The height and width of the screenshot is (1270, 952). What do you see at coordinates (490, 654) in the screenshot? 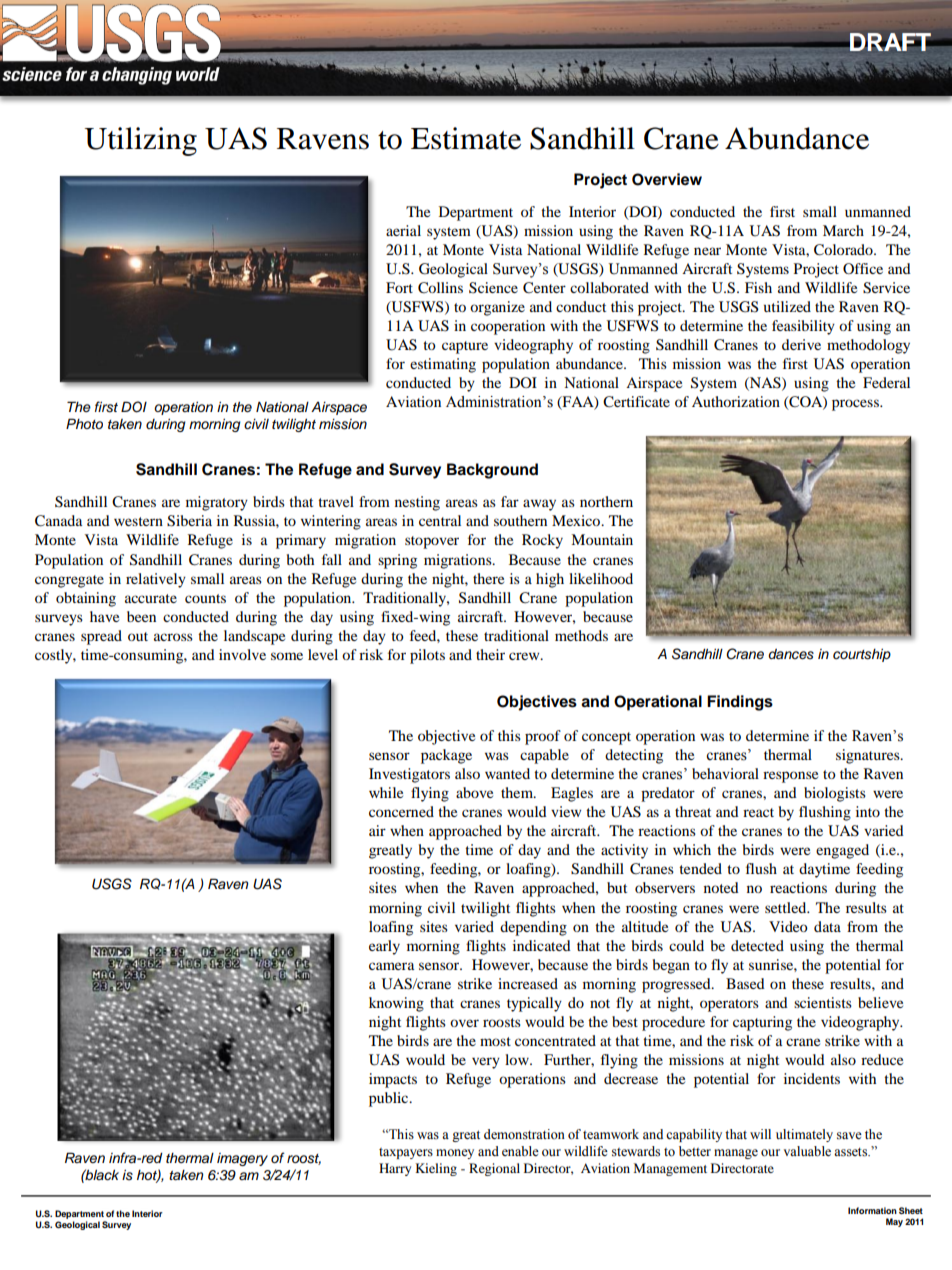
I see `their` at bounding box center [490, 654].
